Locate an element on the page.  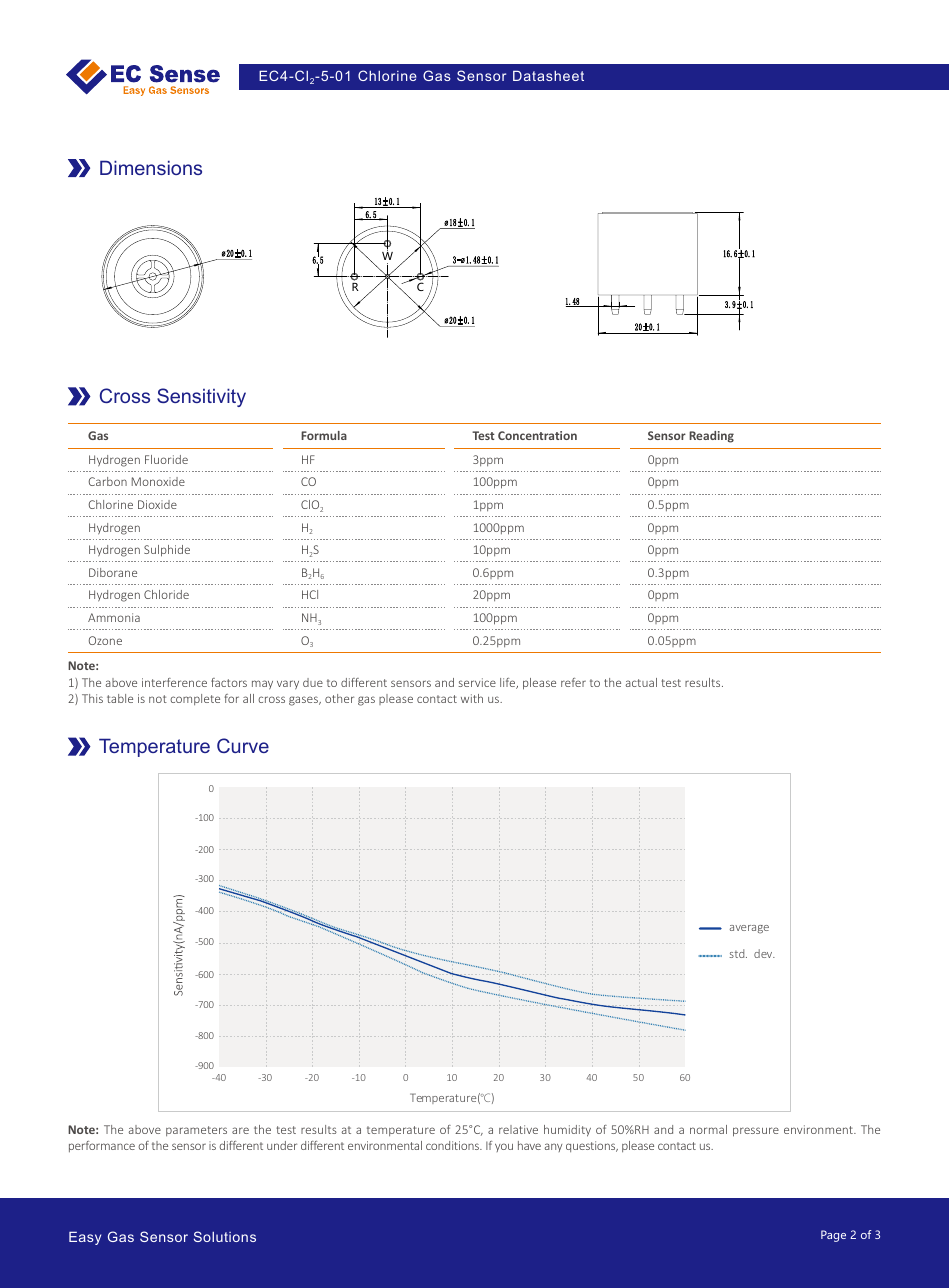
service is located at coordinates (477, 682).
